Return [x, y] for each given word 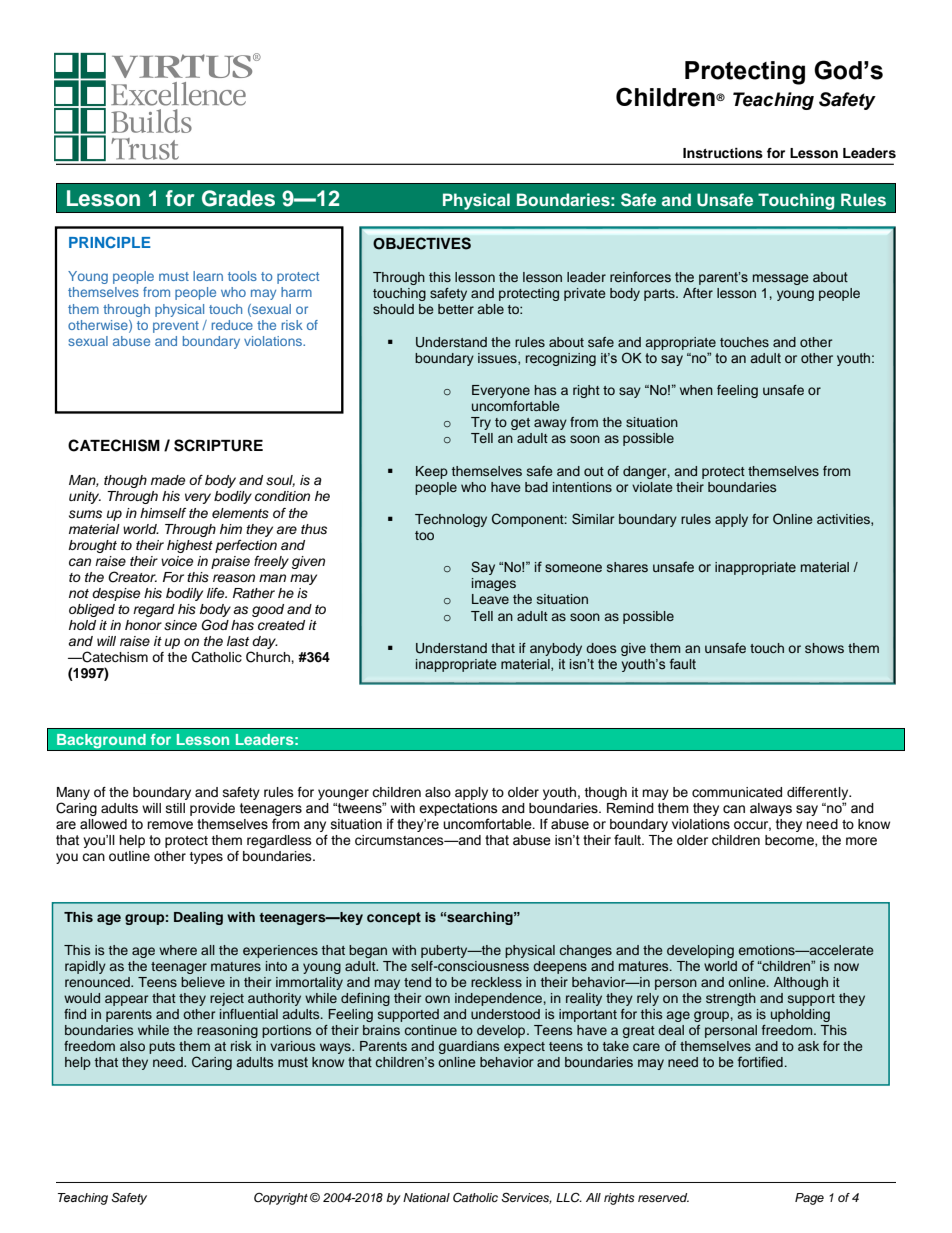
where [178, 950]
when [696, 390]
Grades [238, 198]
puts [162, 1048]
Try [481, 423]
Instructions [723, 153]
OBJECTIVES [422, 243]
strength [731, 999]
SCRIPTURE [218, 445]
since [180, 625]
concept [394, 918]
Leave [490, 599]
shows [824, 648]
